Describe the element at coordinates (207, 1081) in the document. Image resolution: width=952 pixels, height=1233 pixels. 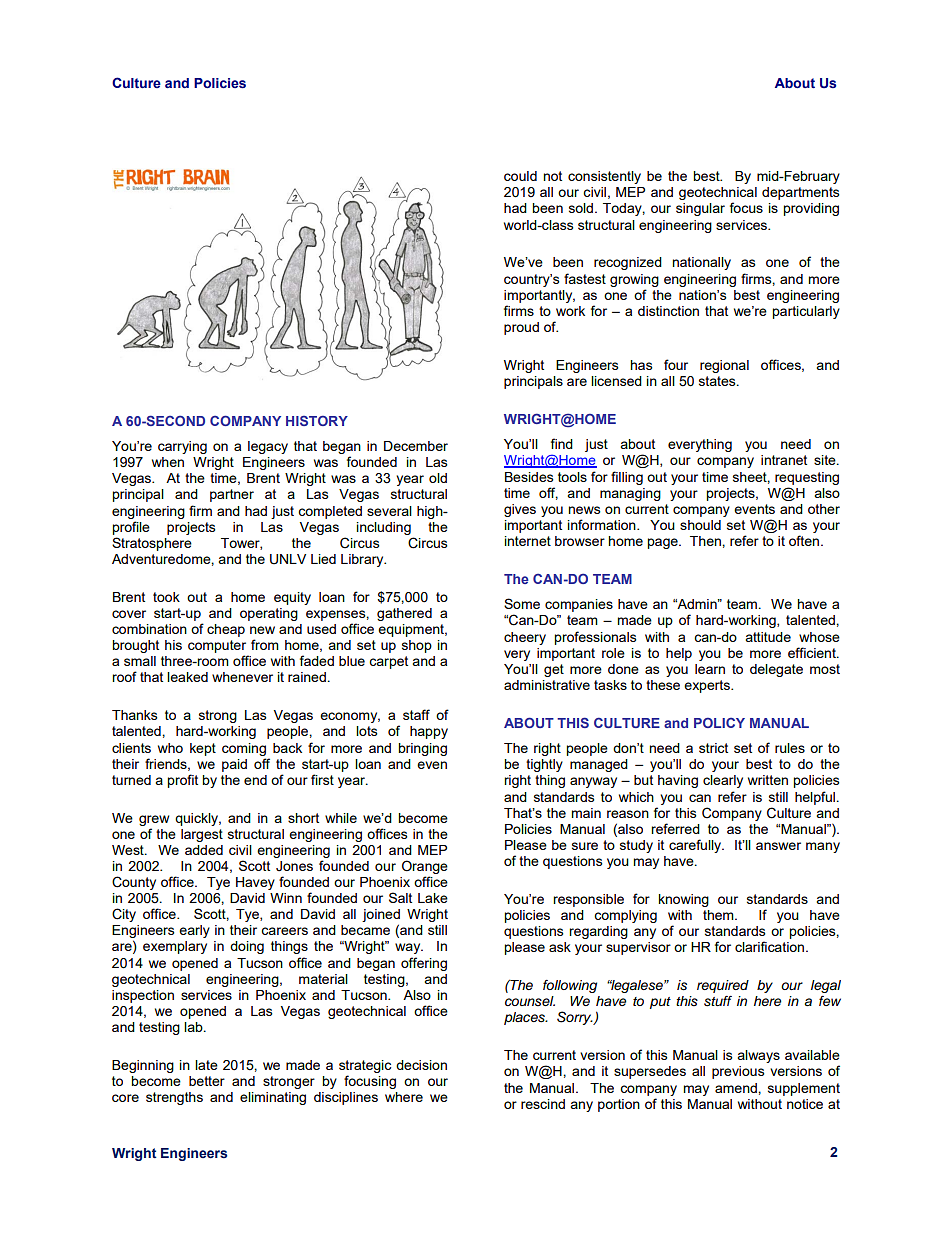
I see `better` at that location.
